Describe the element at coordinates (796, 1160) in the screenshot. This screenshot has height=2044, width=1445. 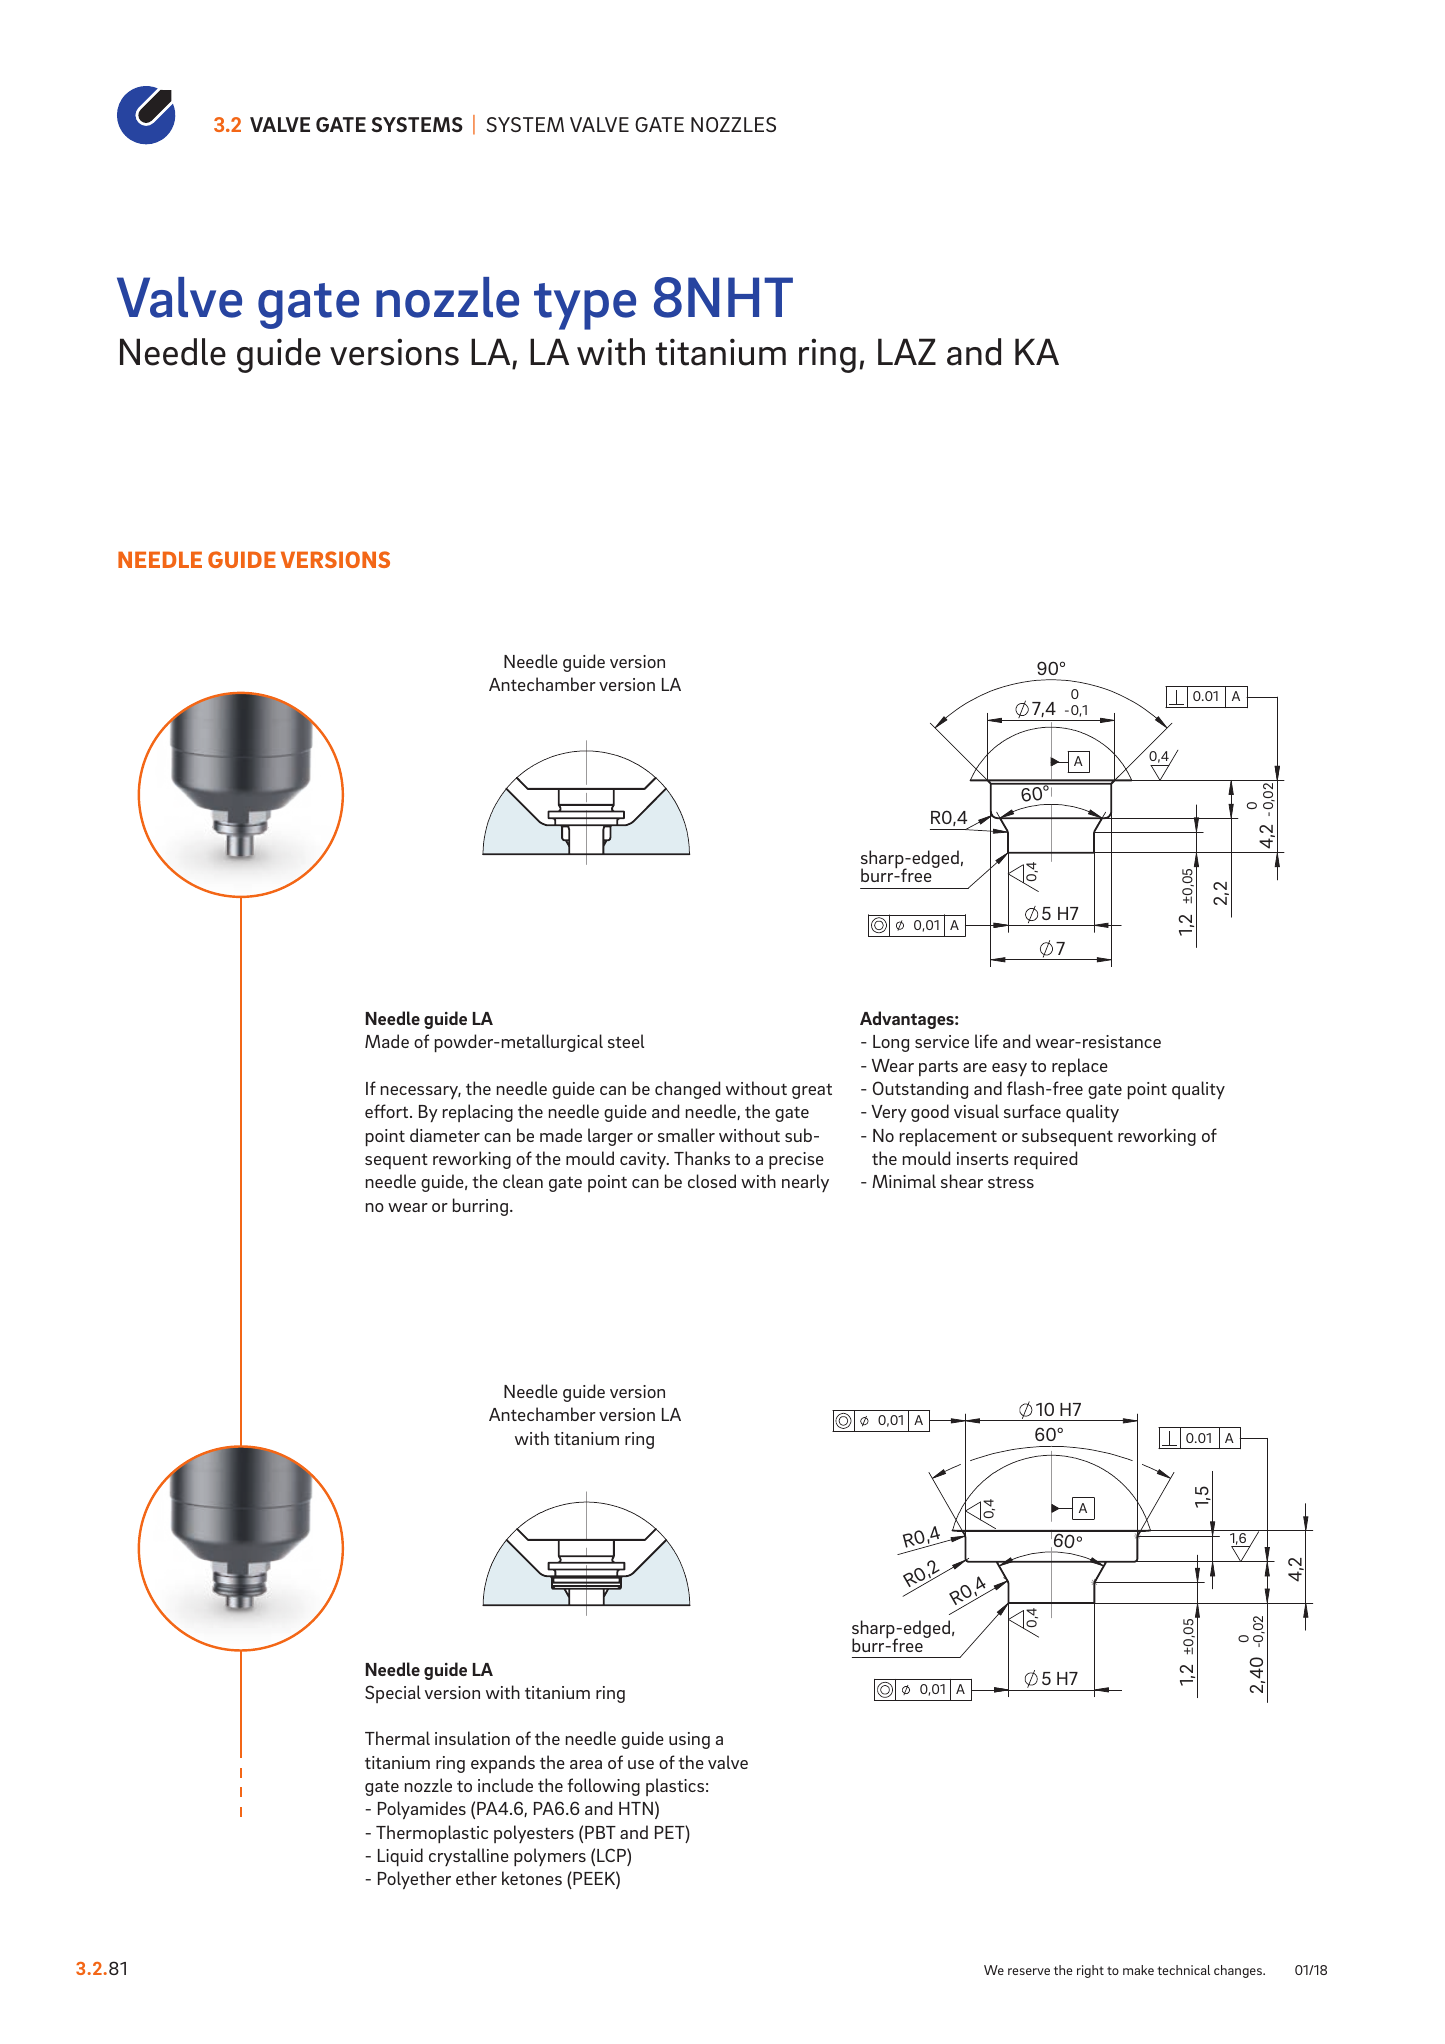
I see `precise` at that location.
